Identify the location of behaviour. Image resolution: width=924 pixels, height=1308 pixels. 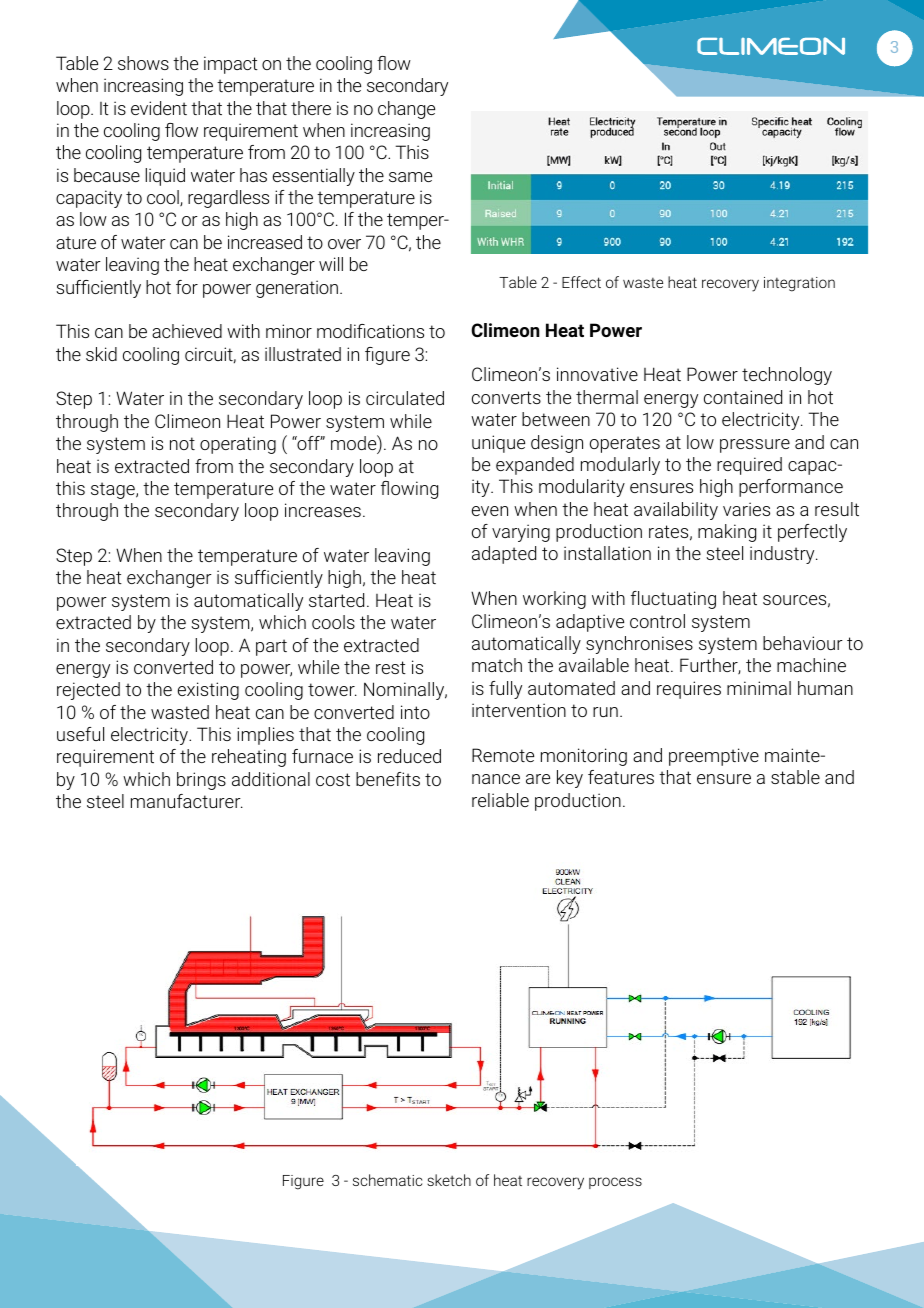
(803, 643).
